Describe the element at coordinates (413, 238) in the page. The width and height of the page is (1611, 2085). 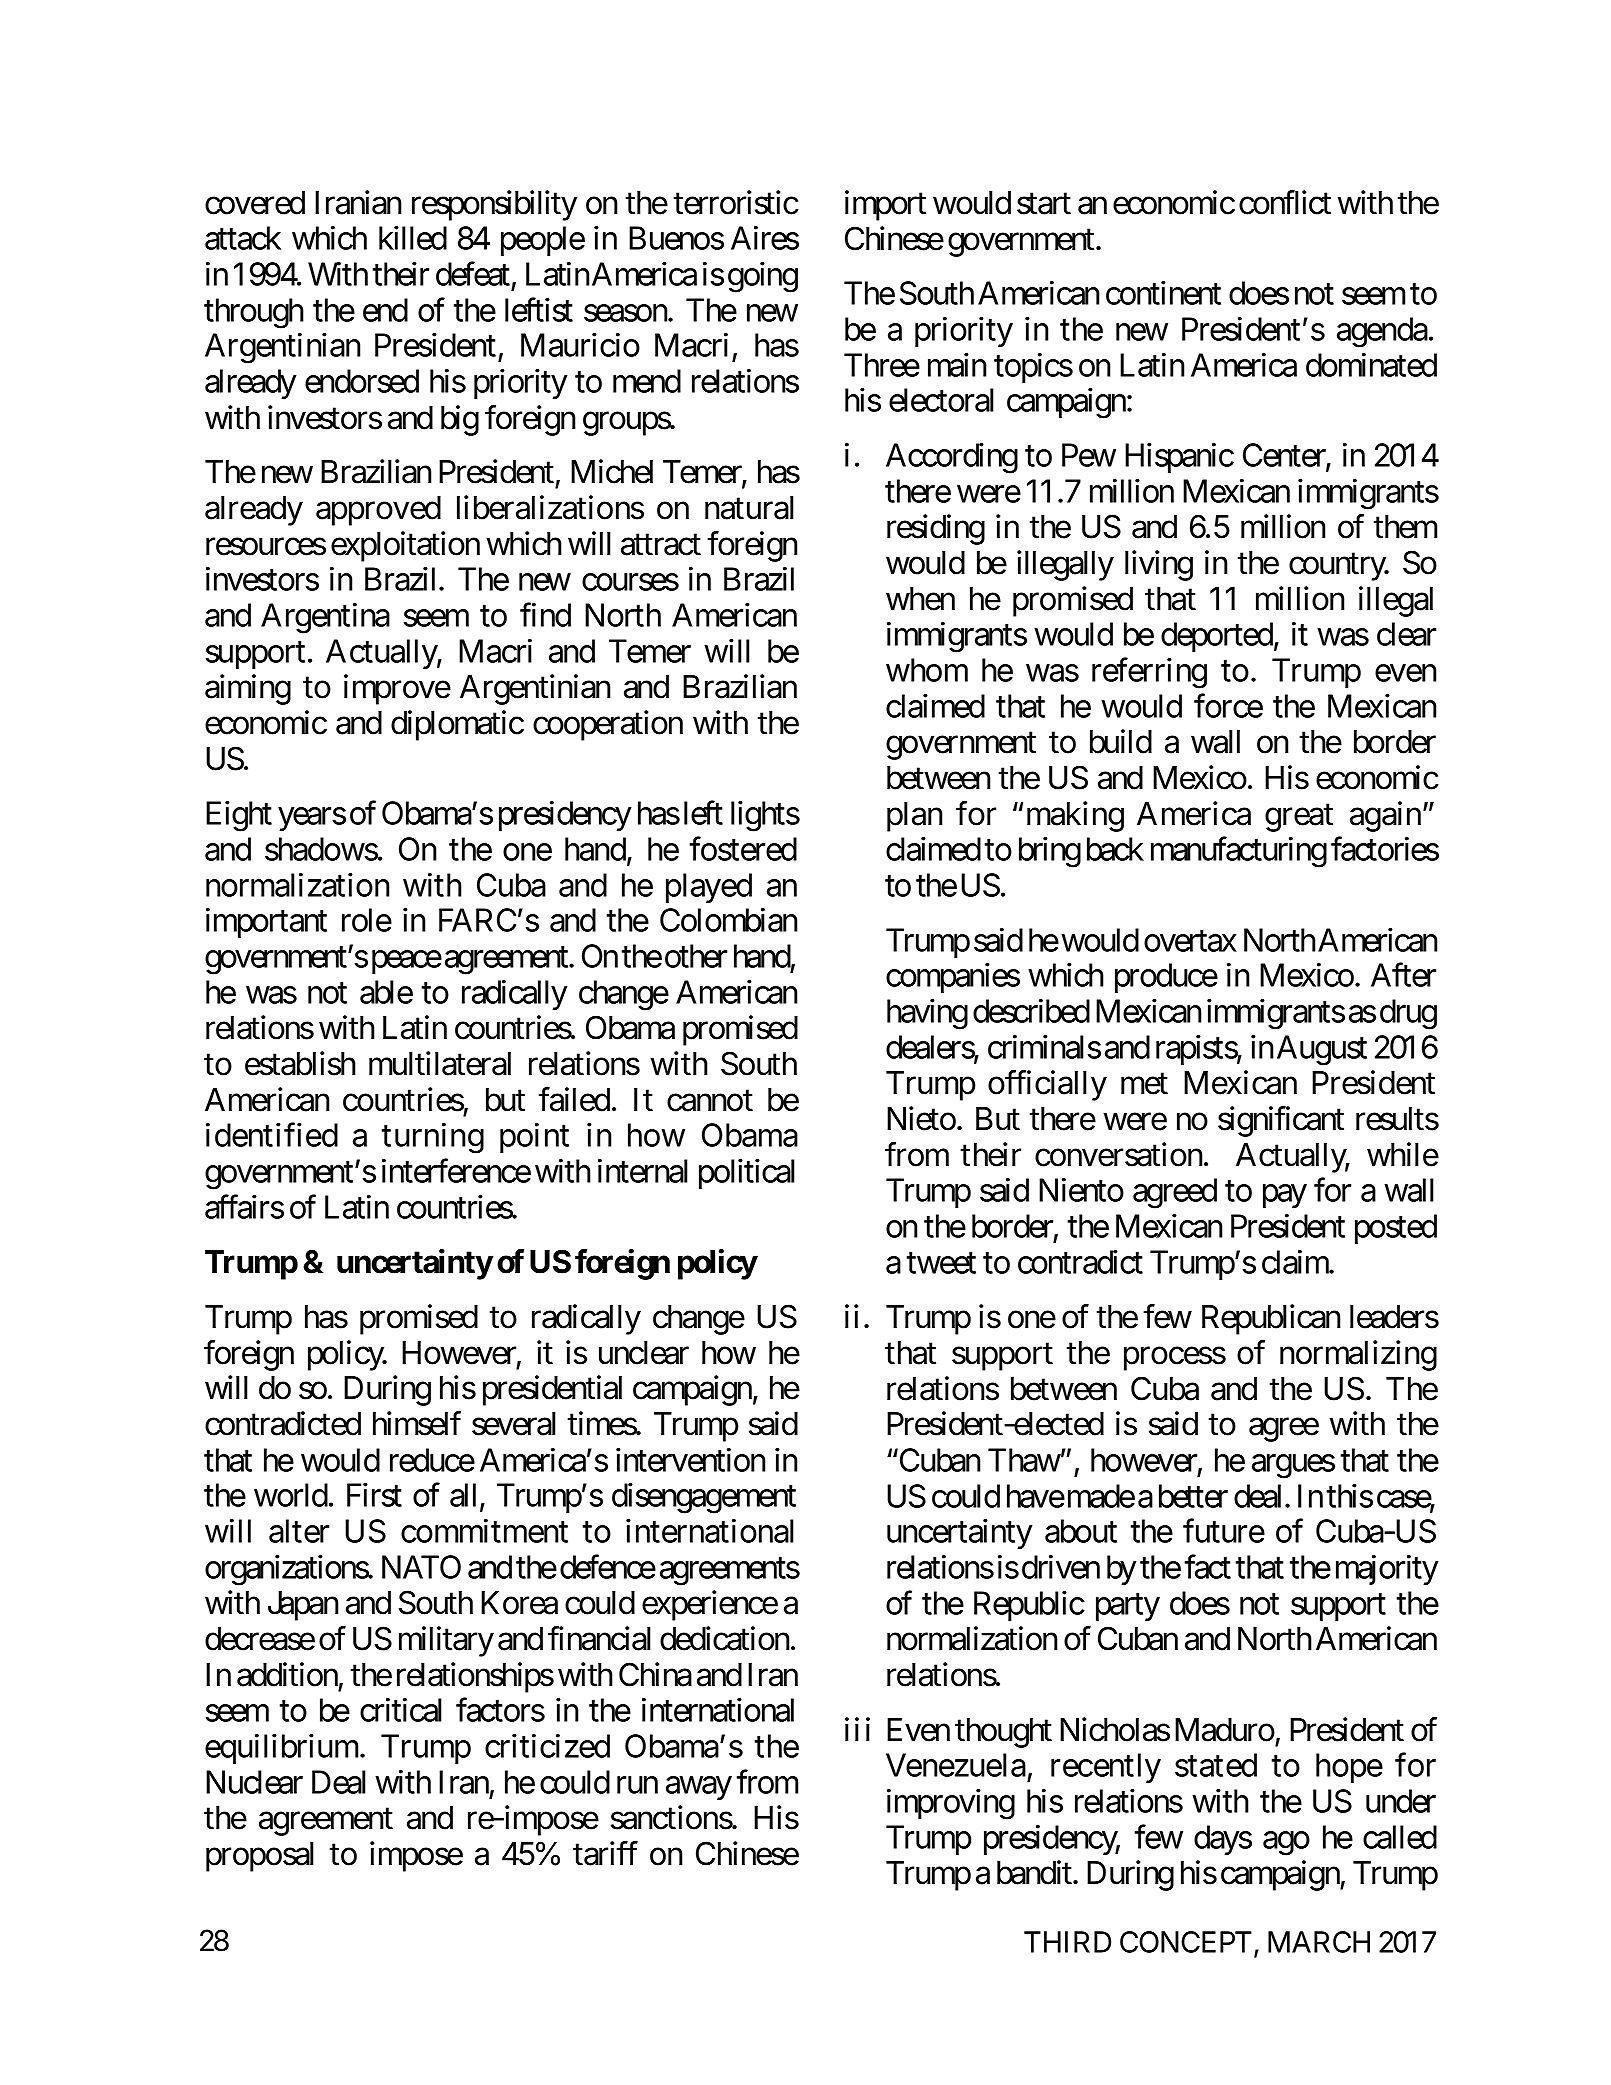
I see `killed` at that location.
